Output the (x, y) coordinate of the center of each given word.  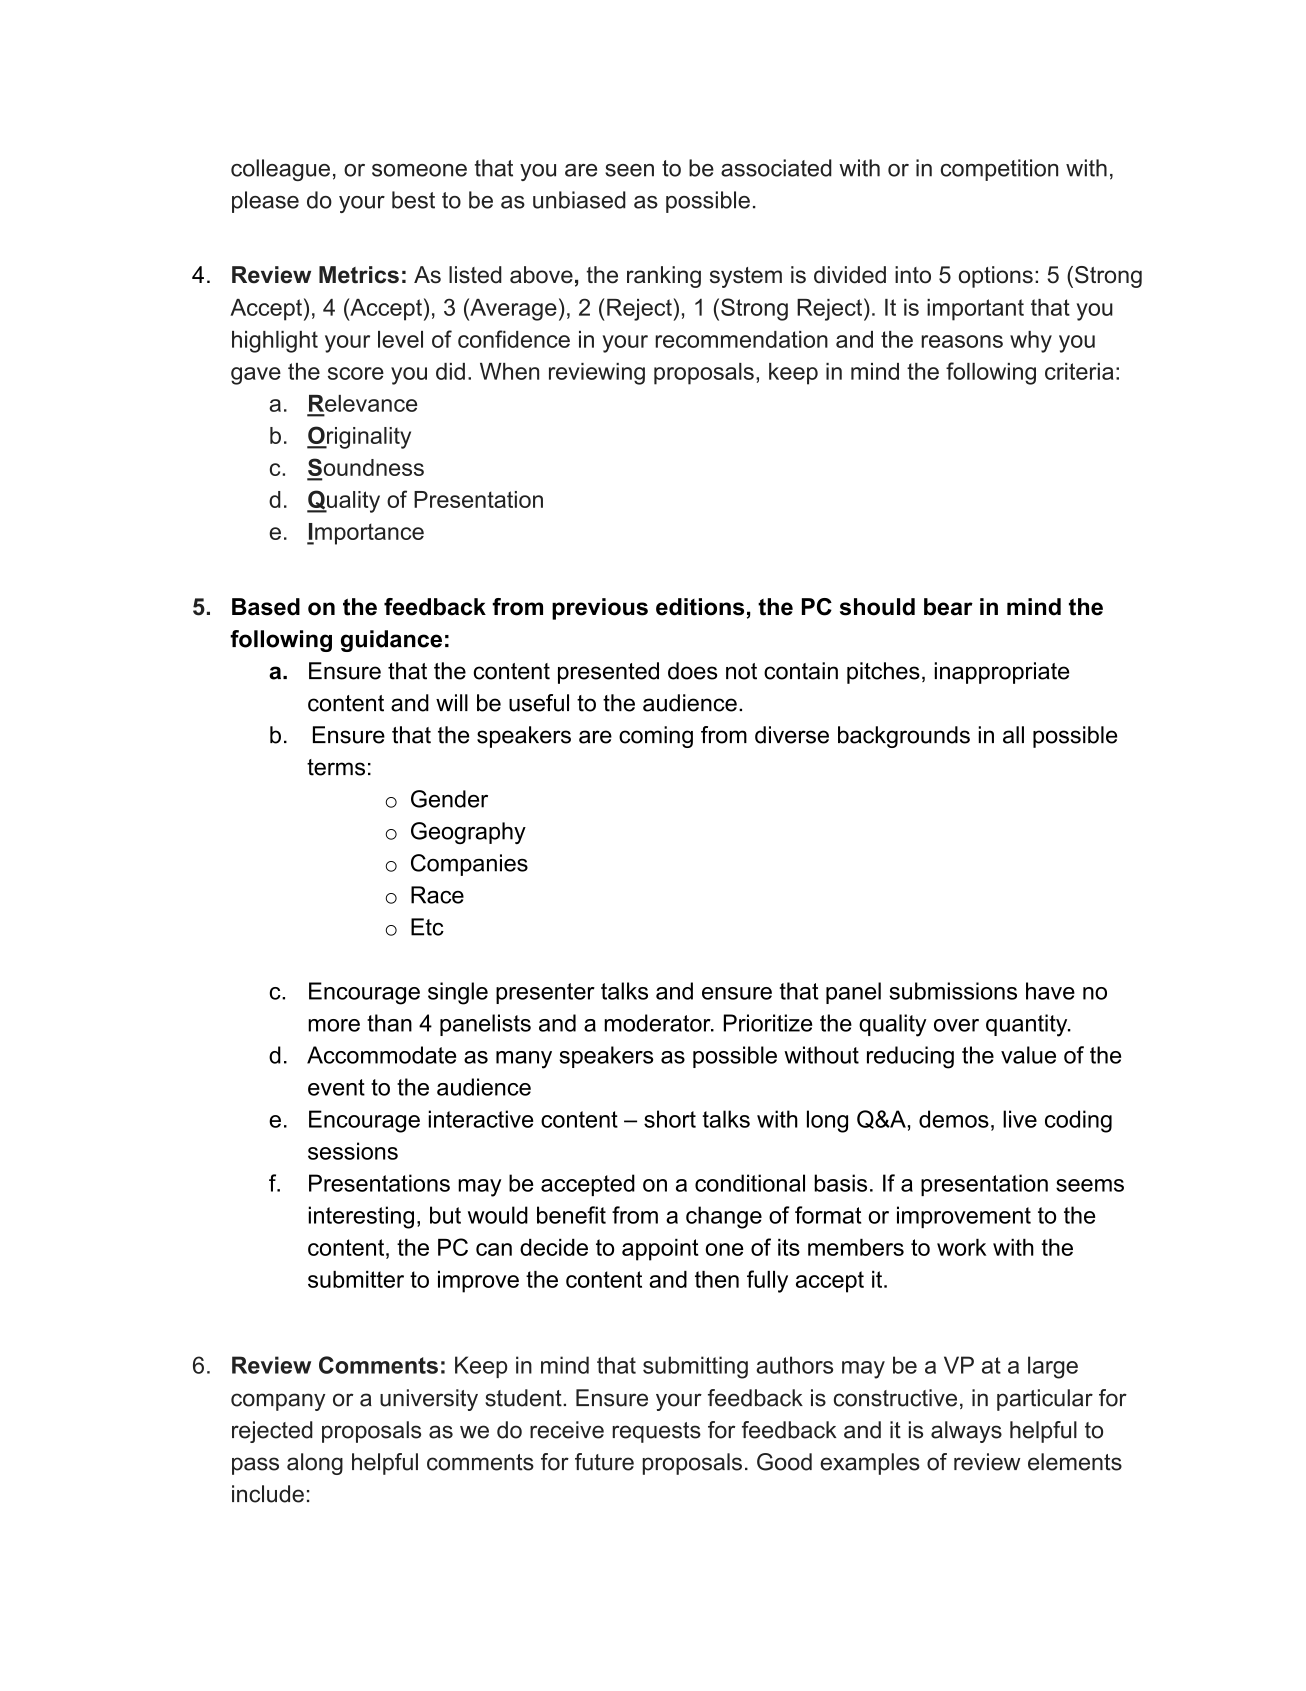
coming (656, 737)
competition (999, 170)
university (429, 1400)
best (413, 200)
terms (336, 767)
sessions (353, 1151)
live (1020, 1119)
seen (629, 170)
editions (700, 607)
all (1013, 735)
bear (948, 607)
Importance (365, 534)
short (670, 1119)
